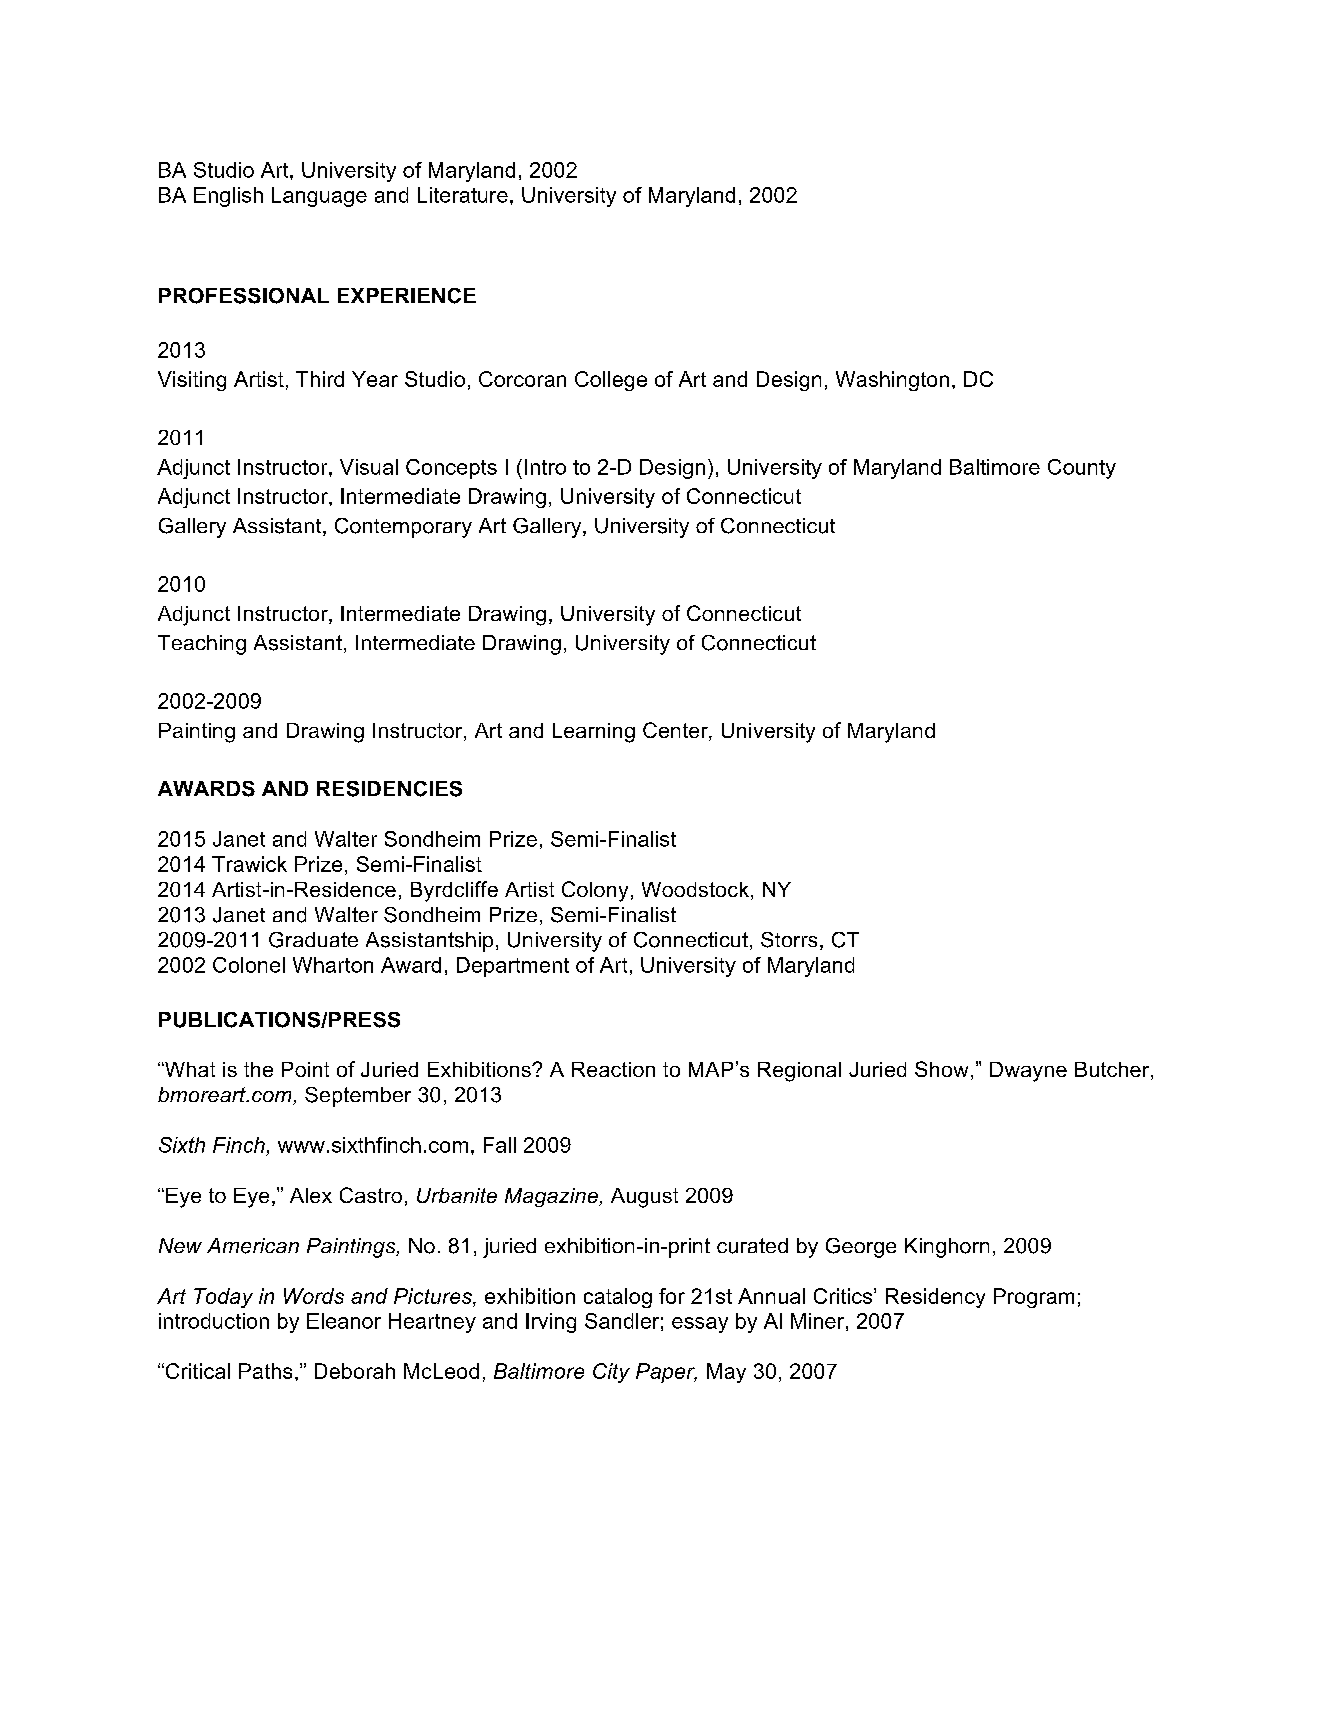 The height and width of the screenshot is (1732, 1338). I want to click on essay, so click(700, 1325).
